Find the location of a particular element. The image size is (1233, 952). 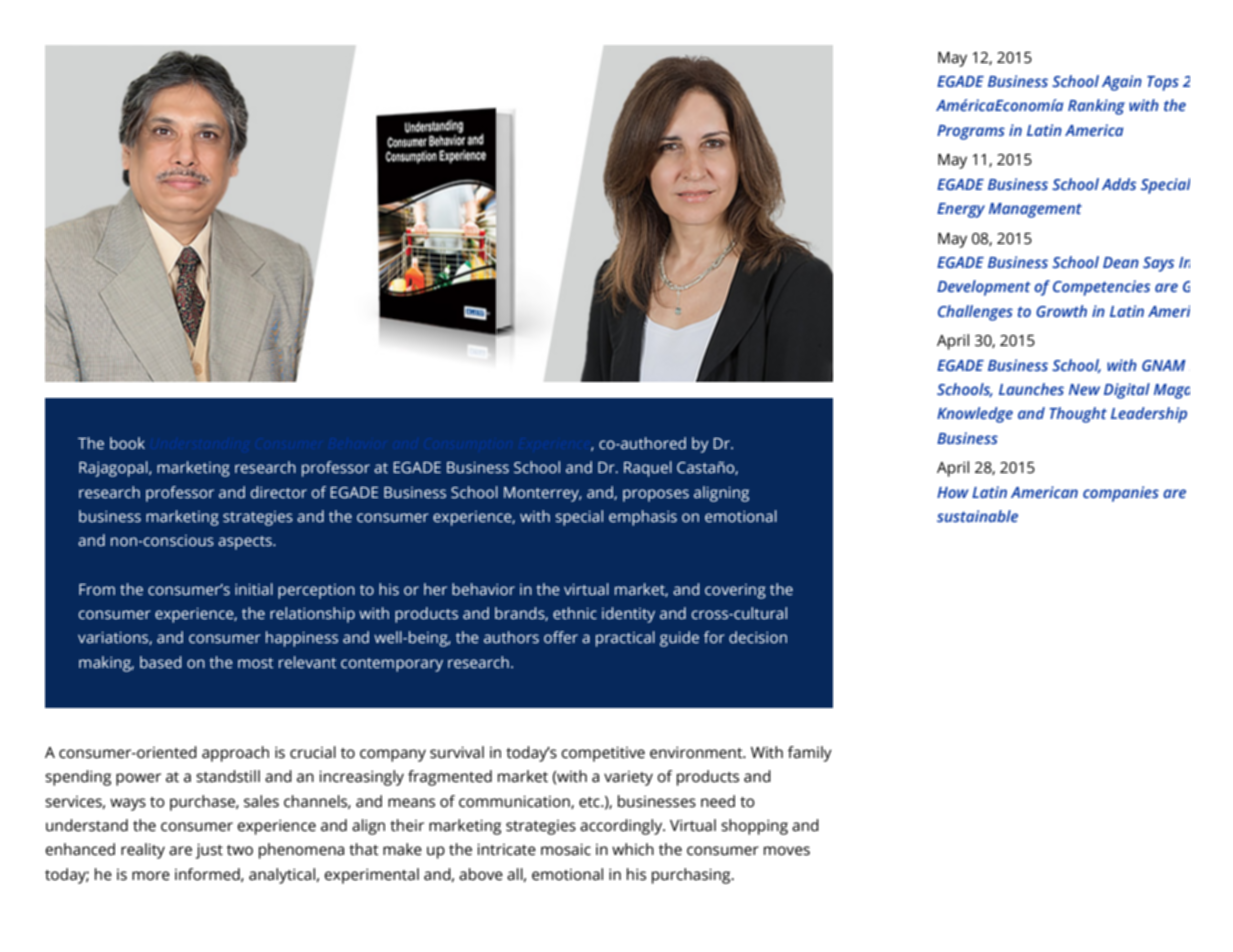

which is located at coordinates (633, 849).
